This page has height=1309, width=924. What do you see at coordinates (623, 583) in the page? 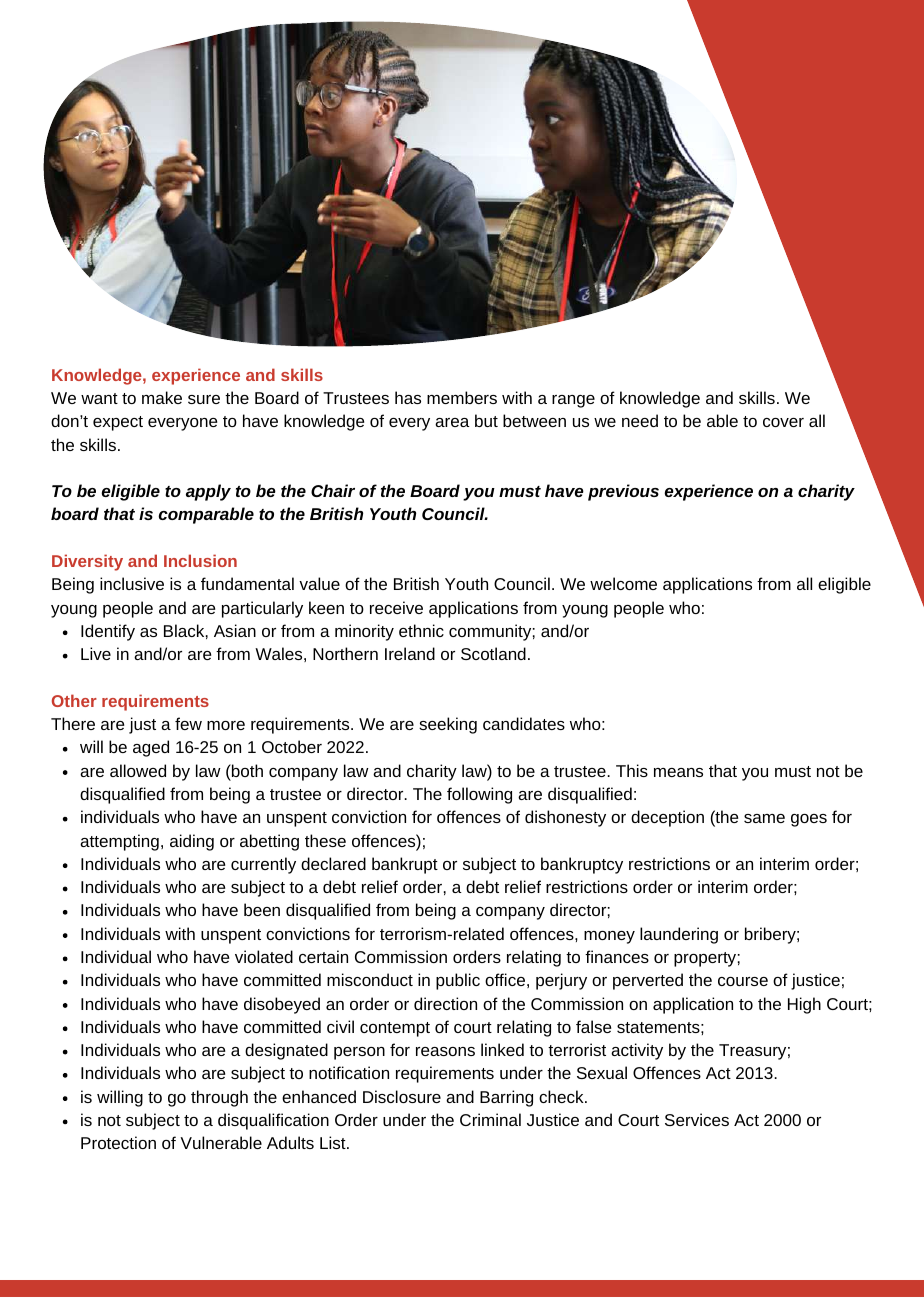
I see `welcome` at bounding box center [623, 583].
